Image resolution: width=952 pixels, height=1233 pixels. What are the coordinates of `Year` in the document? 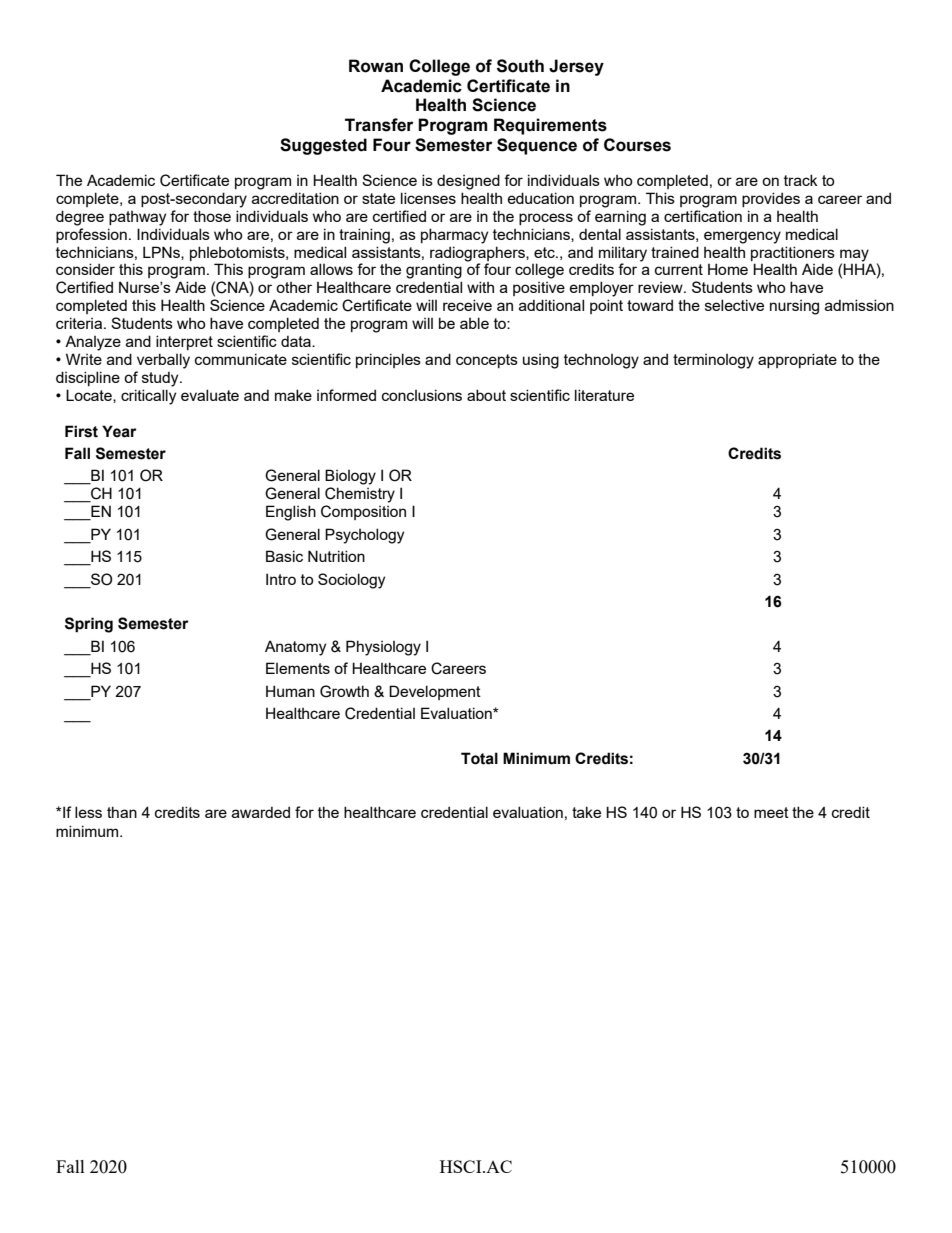 It's located at (119, 431).
